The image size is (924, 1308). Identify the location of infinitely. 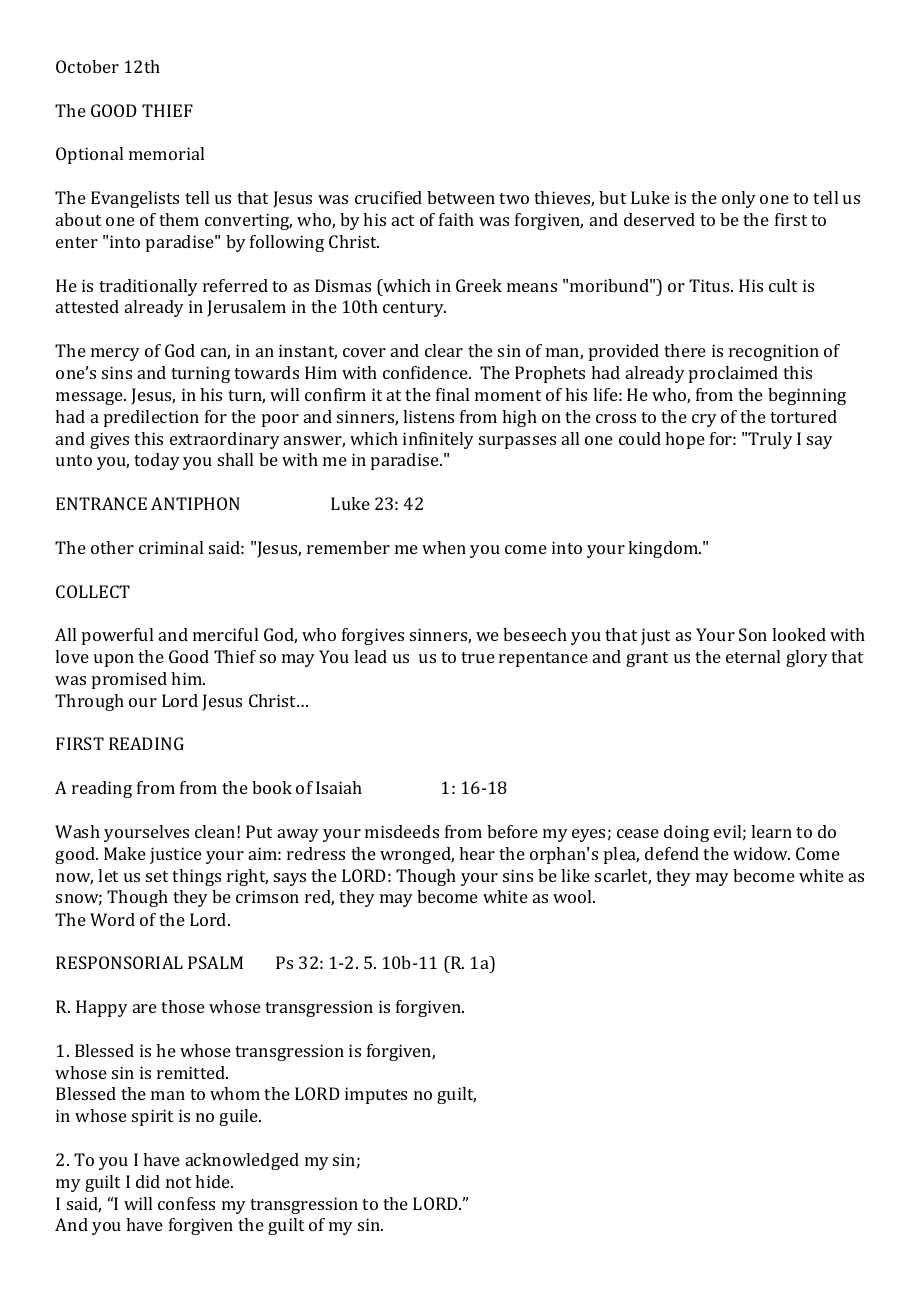
(438, 440).
